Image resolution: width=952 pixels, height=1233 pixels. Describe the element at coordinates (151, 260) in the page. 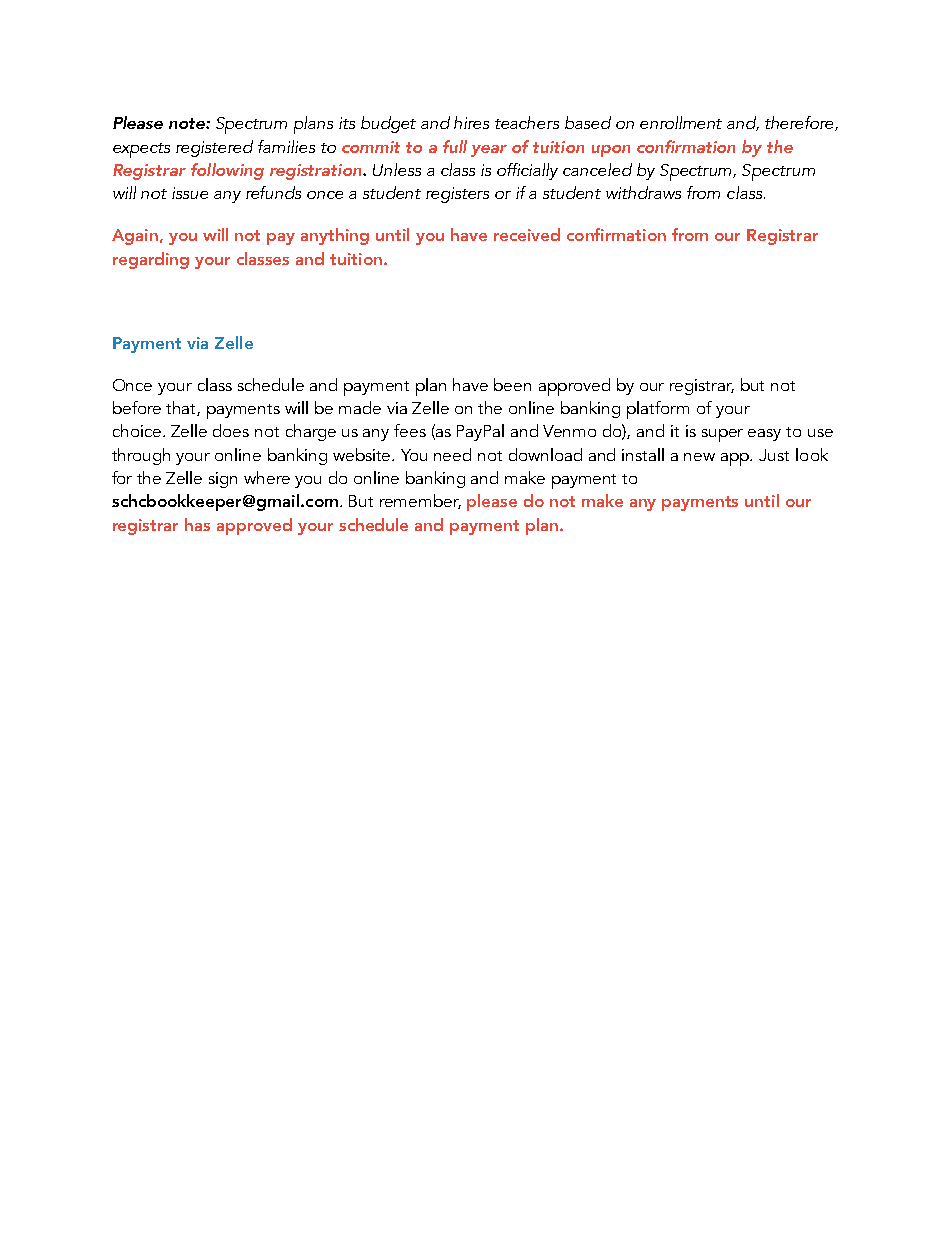

I see `regarding` at that location.
